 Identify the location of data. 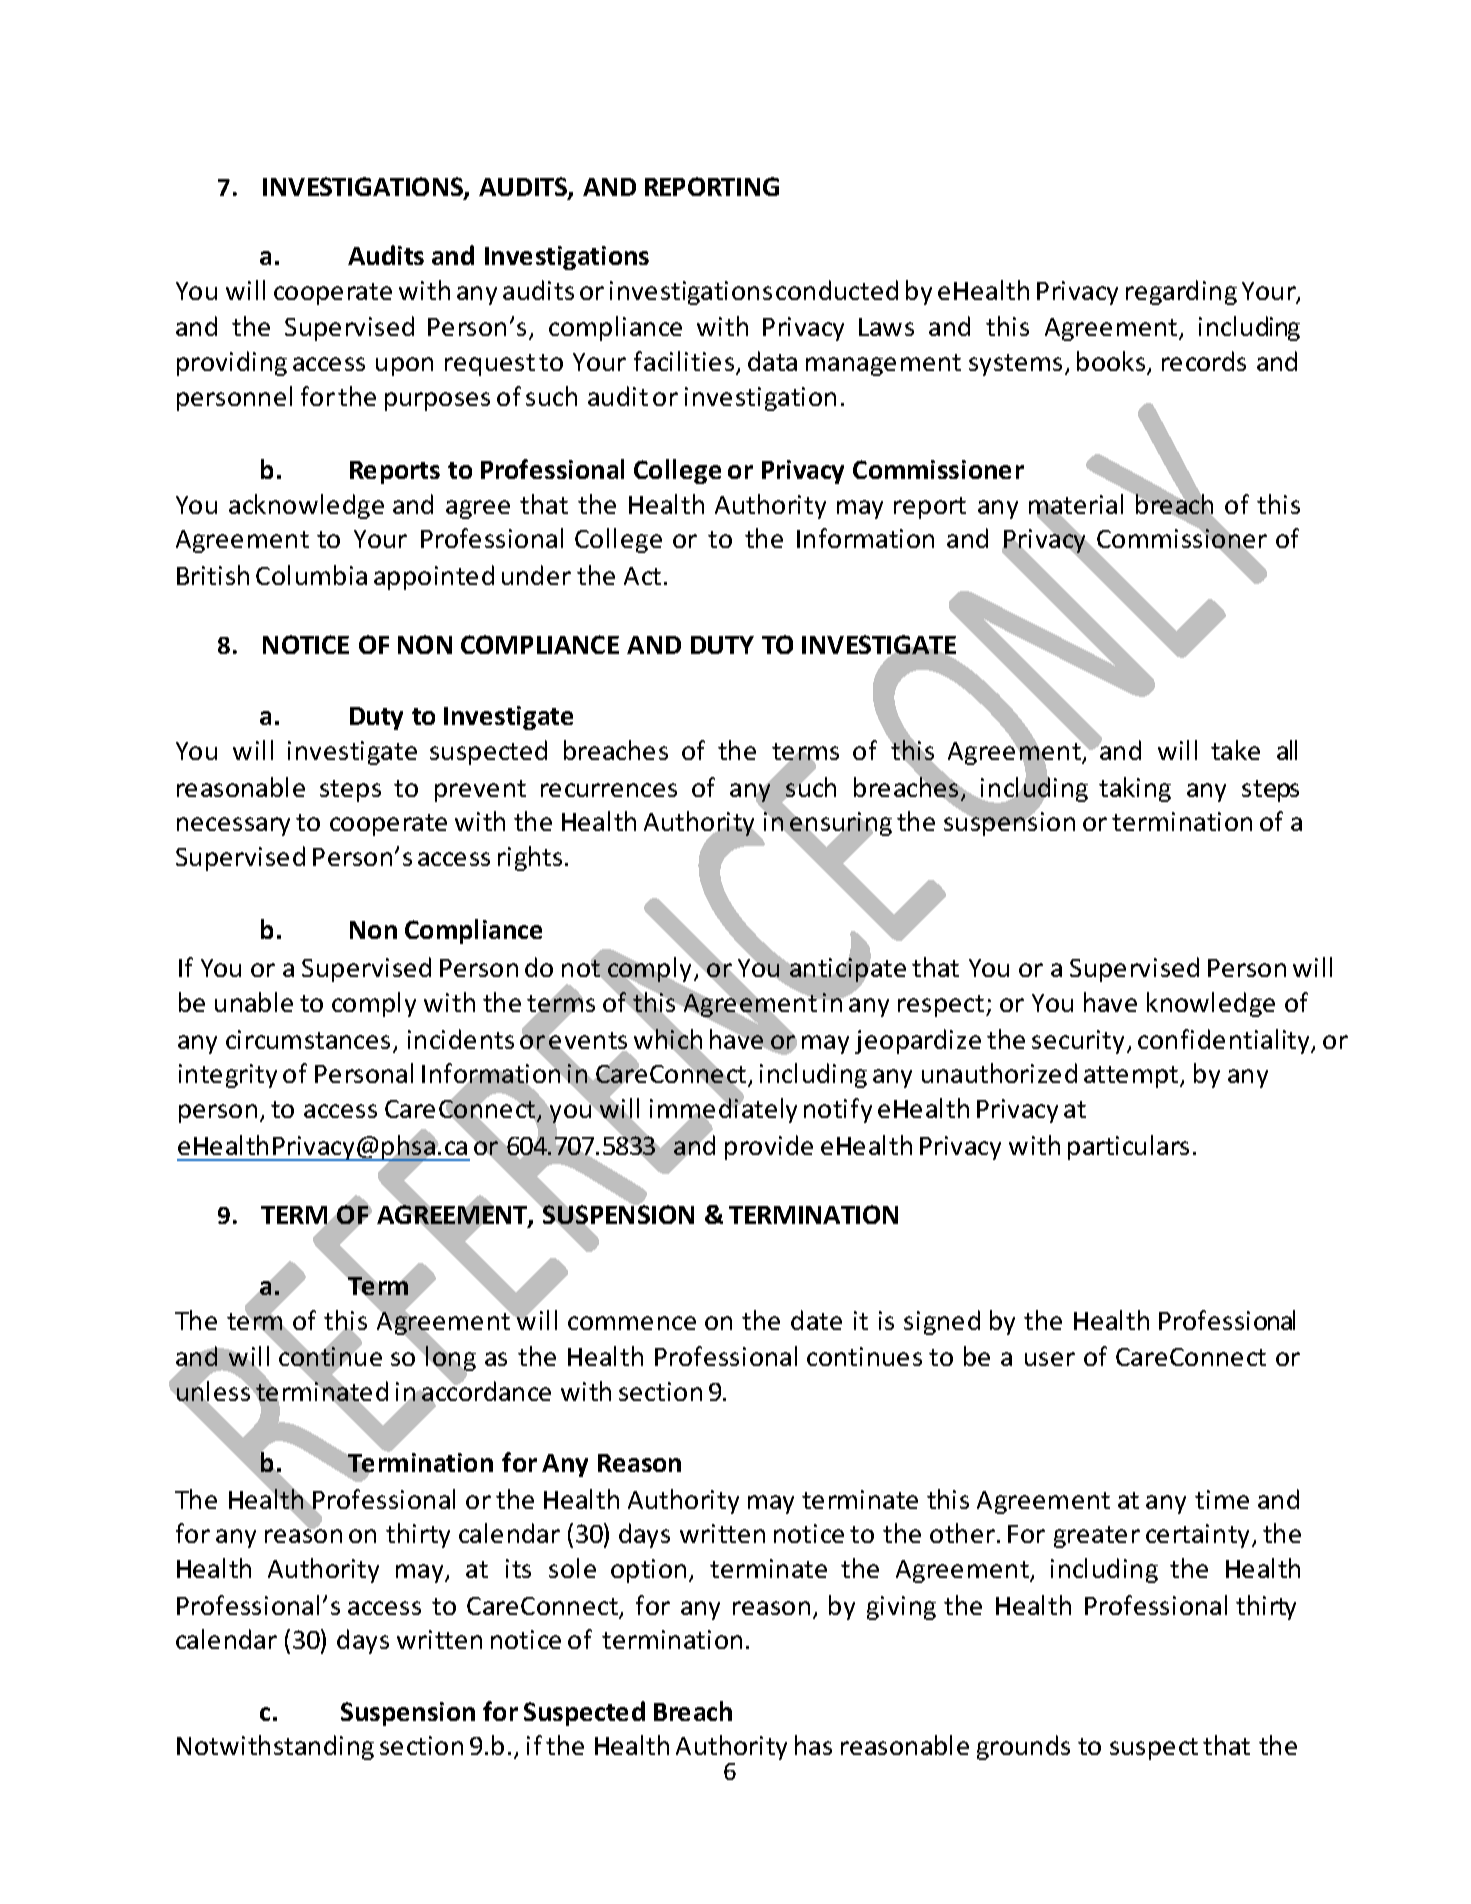
(772, 361).
